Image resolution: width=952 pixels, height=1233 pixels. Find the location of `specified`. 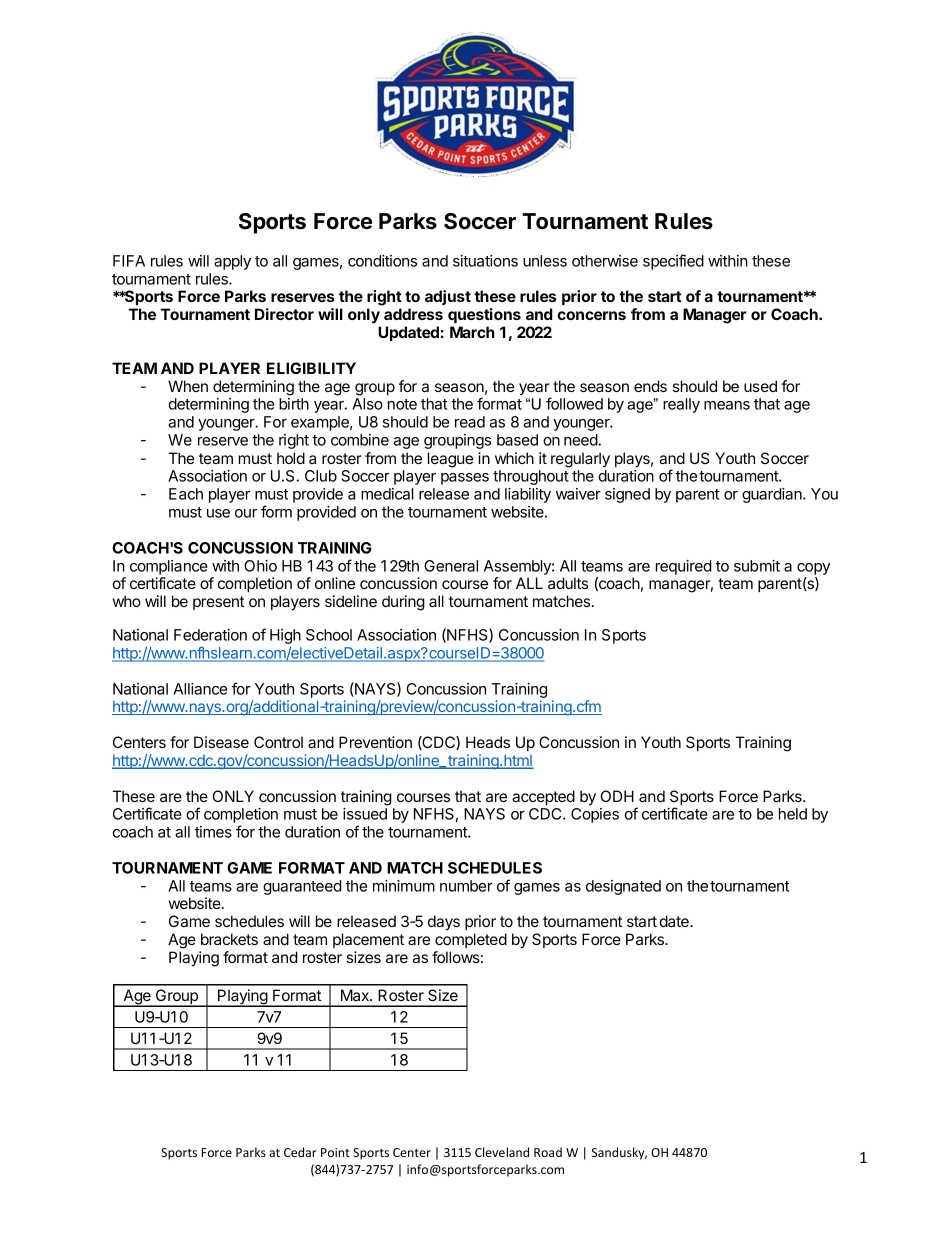

specified is located at coordinates (673, 262).
